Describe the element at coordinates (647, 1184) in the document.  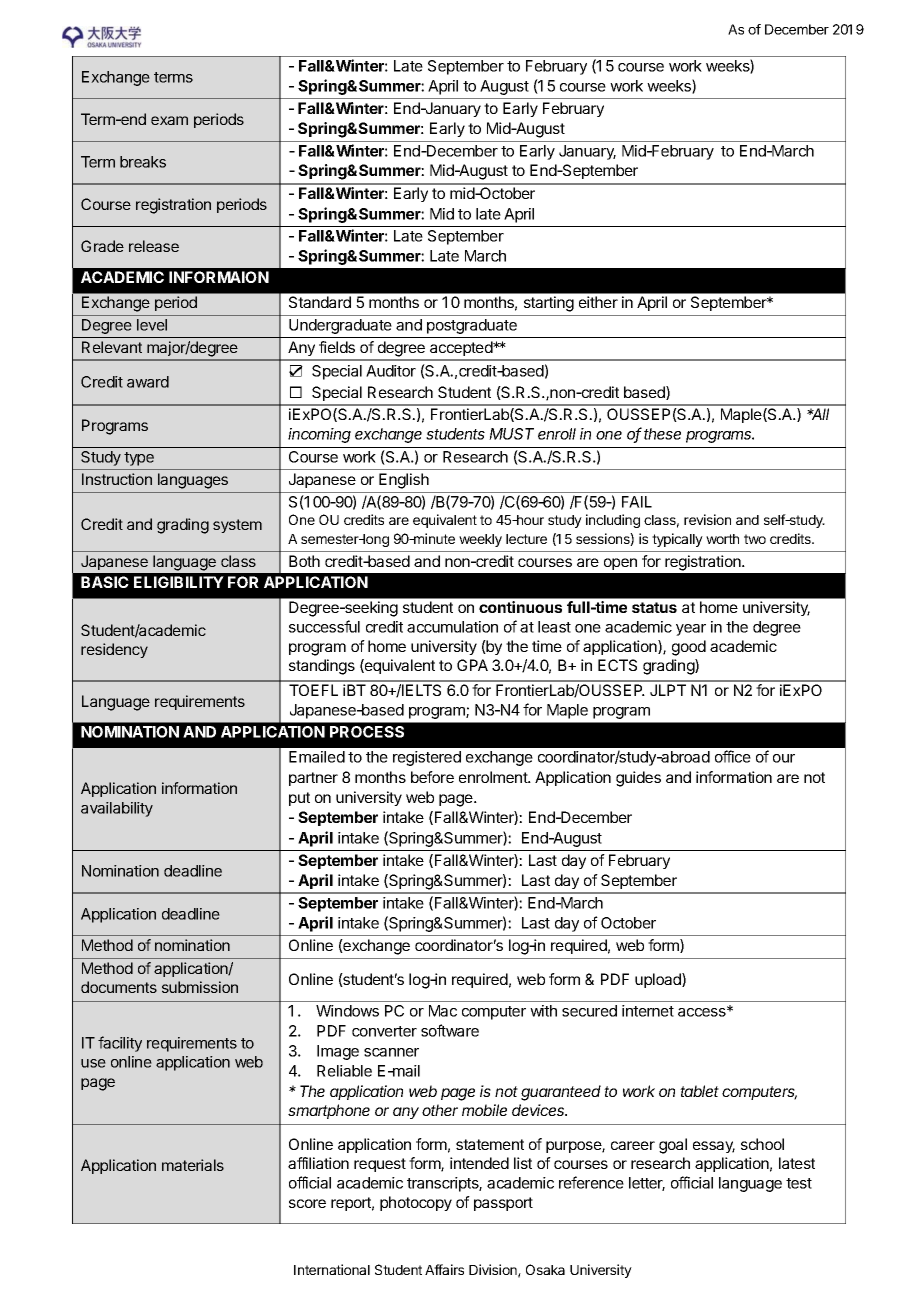
I see `letter` at that location.
